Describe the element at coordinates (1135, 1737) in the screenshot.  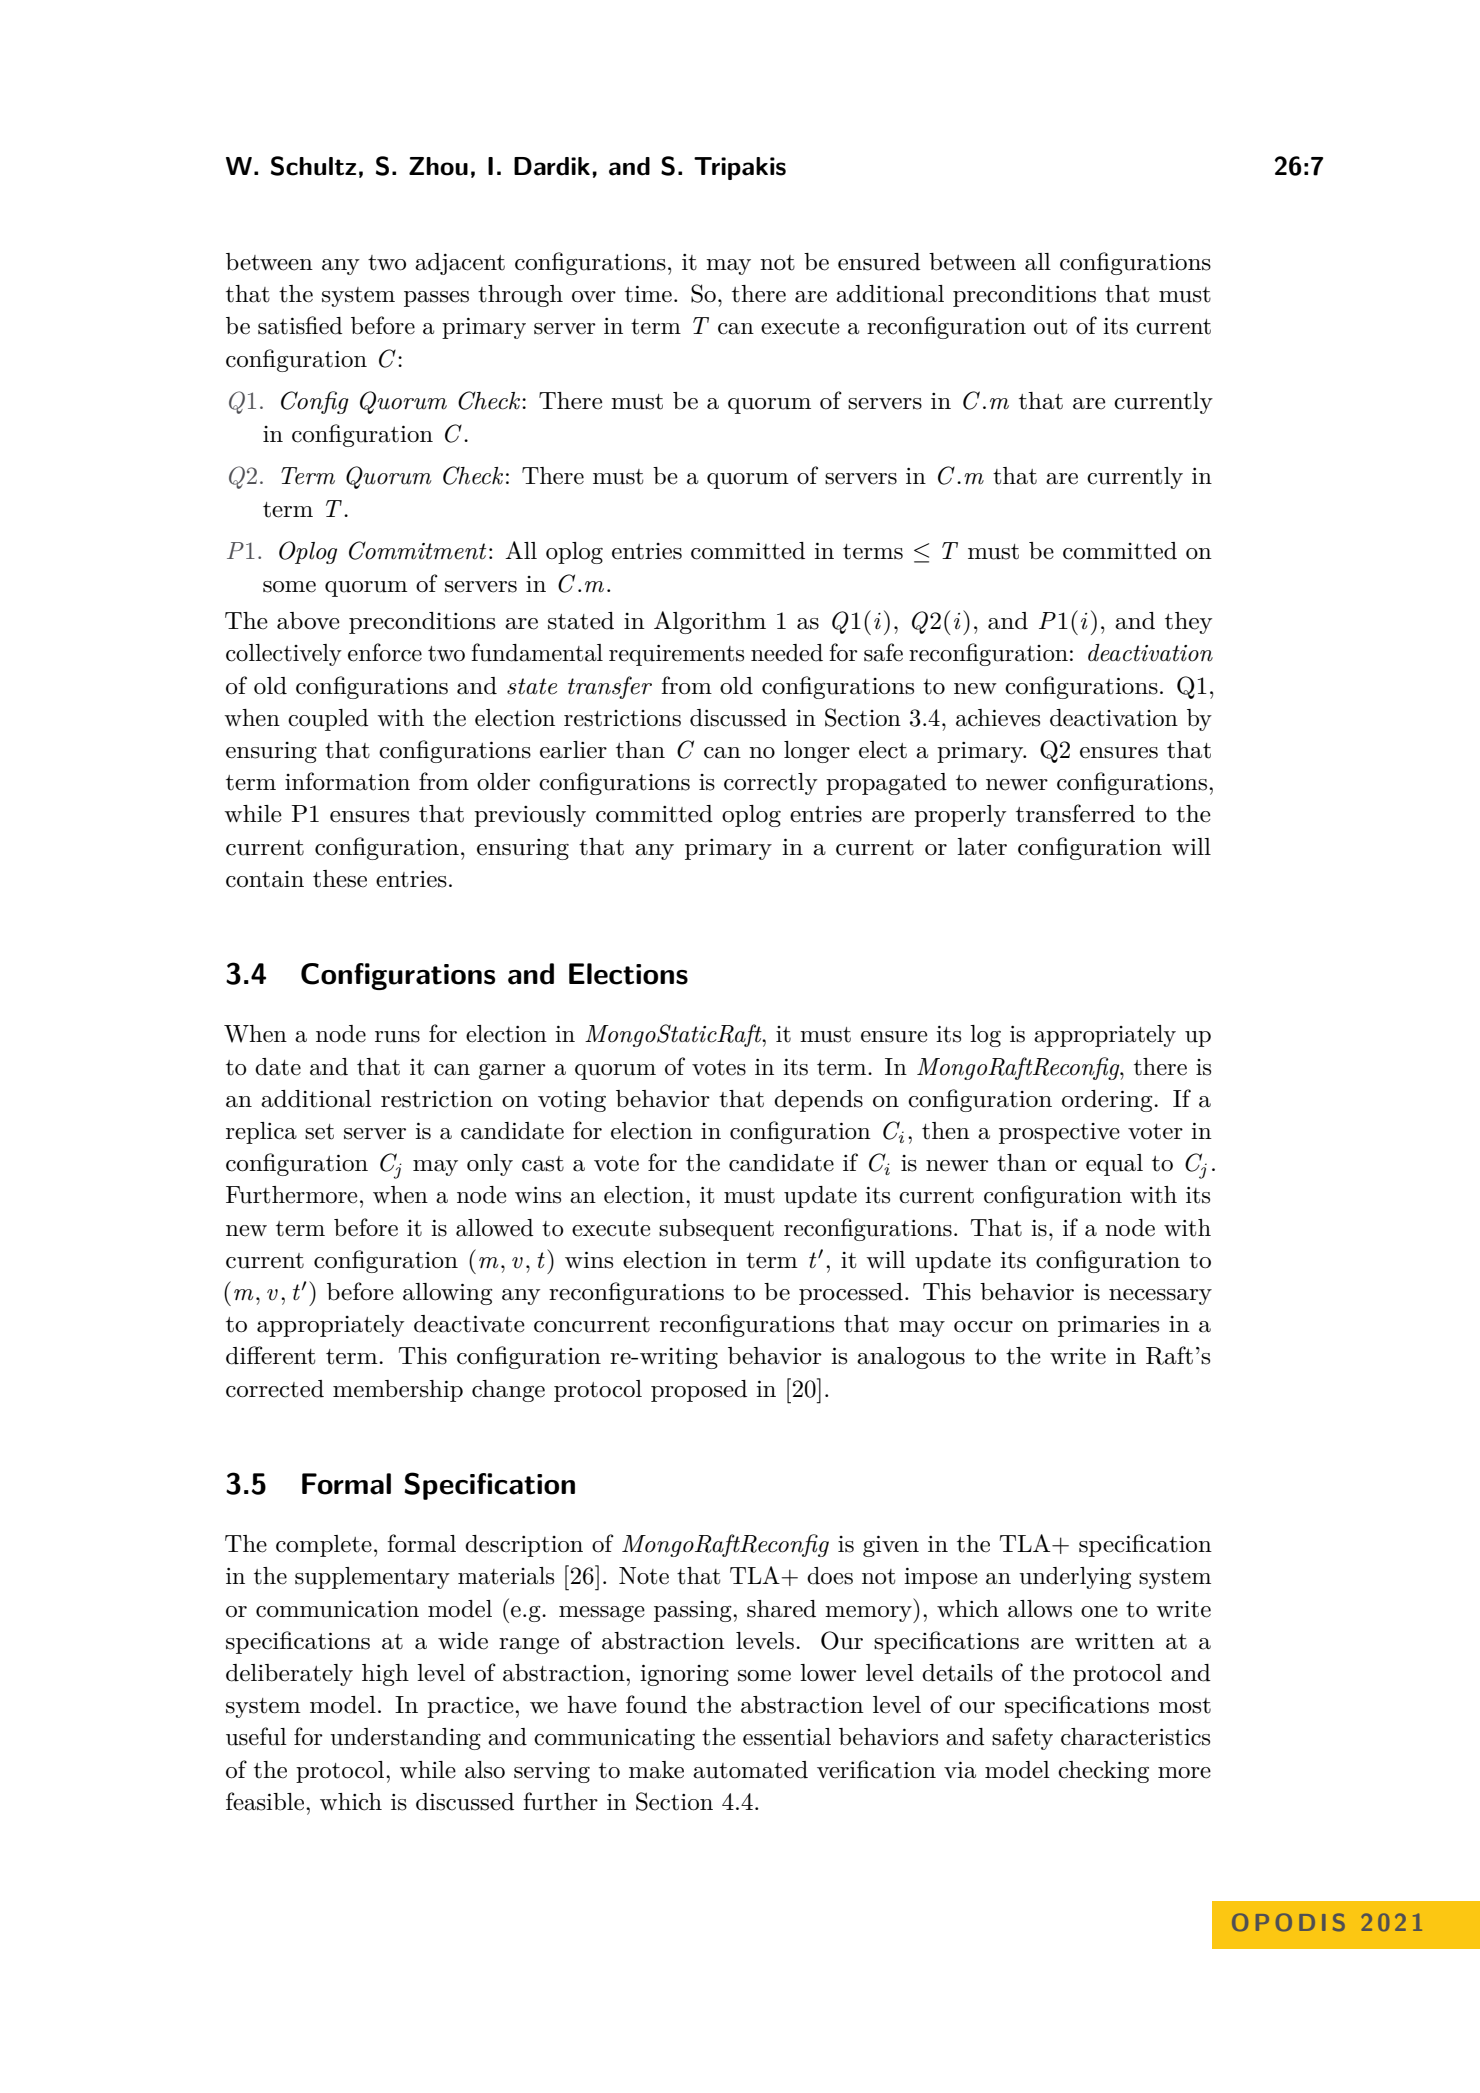
I see `characteristics` at that location.
